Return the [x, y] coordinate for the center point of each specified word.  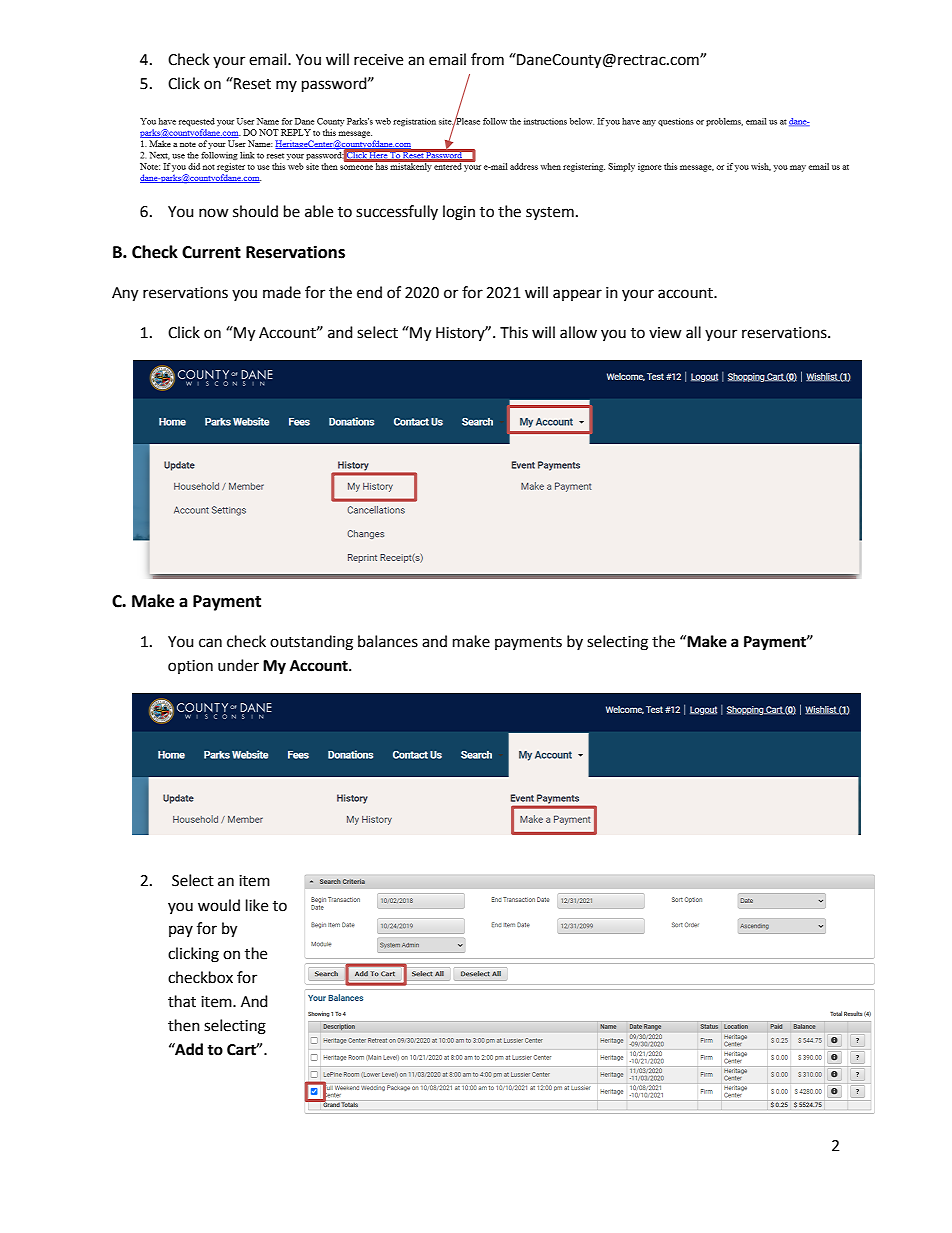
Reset [251, 83]
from [487, 59]
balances [388, 641]
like [257, 905]
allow [578, 332]
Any [125, 294]
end [369, 292]
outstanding [311, 643]
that [182, 1001]
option [190, 667]
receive [378, 60]
